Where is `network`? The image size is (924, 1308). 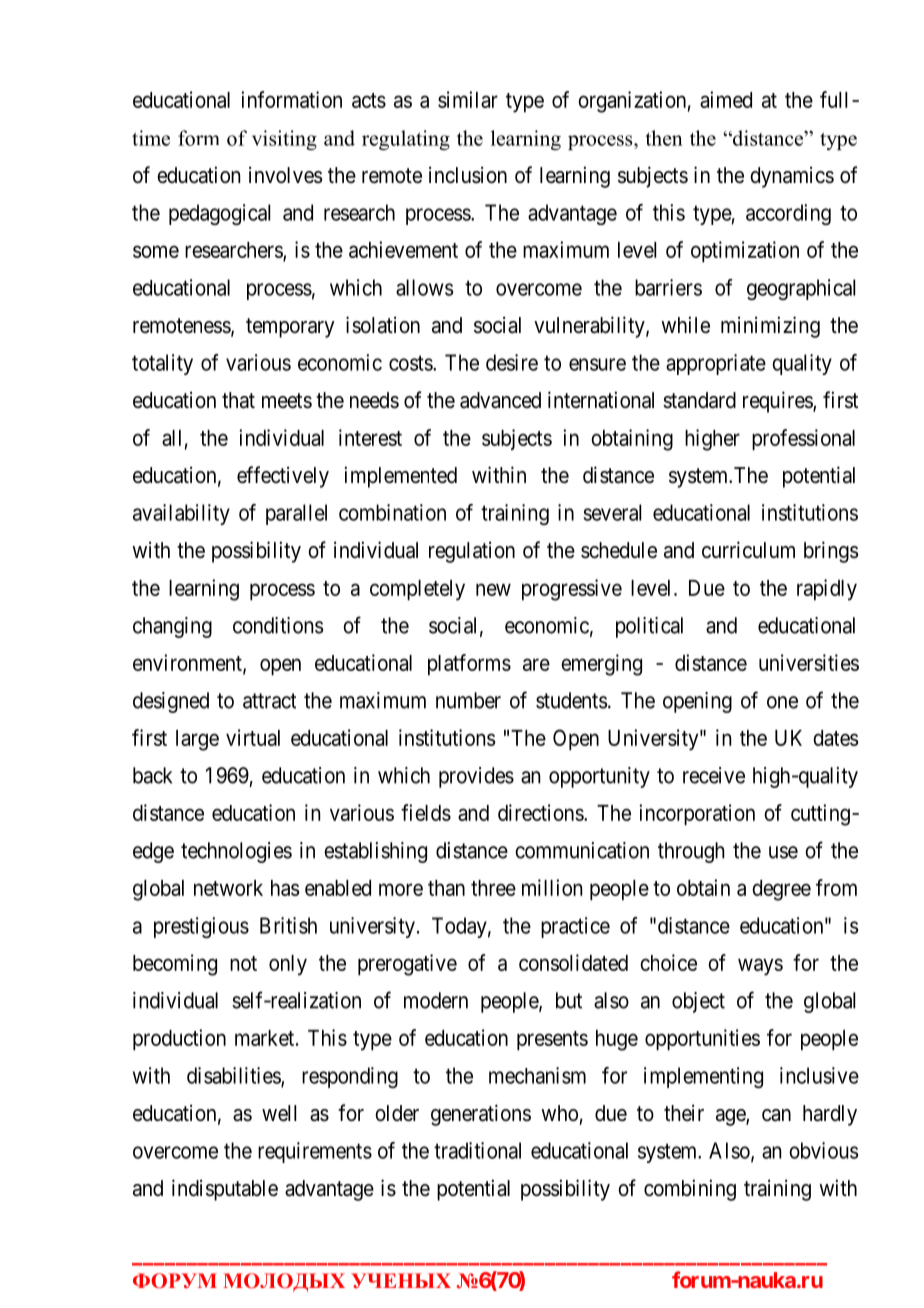
network is located at coordinates (228, 888).
